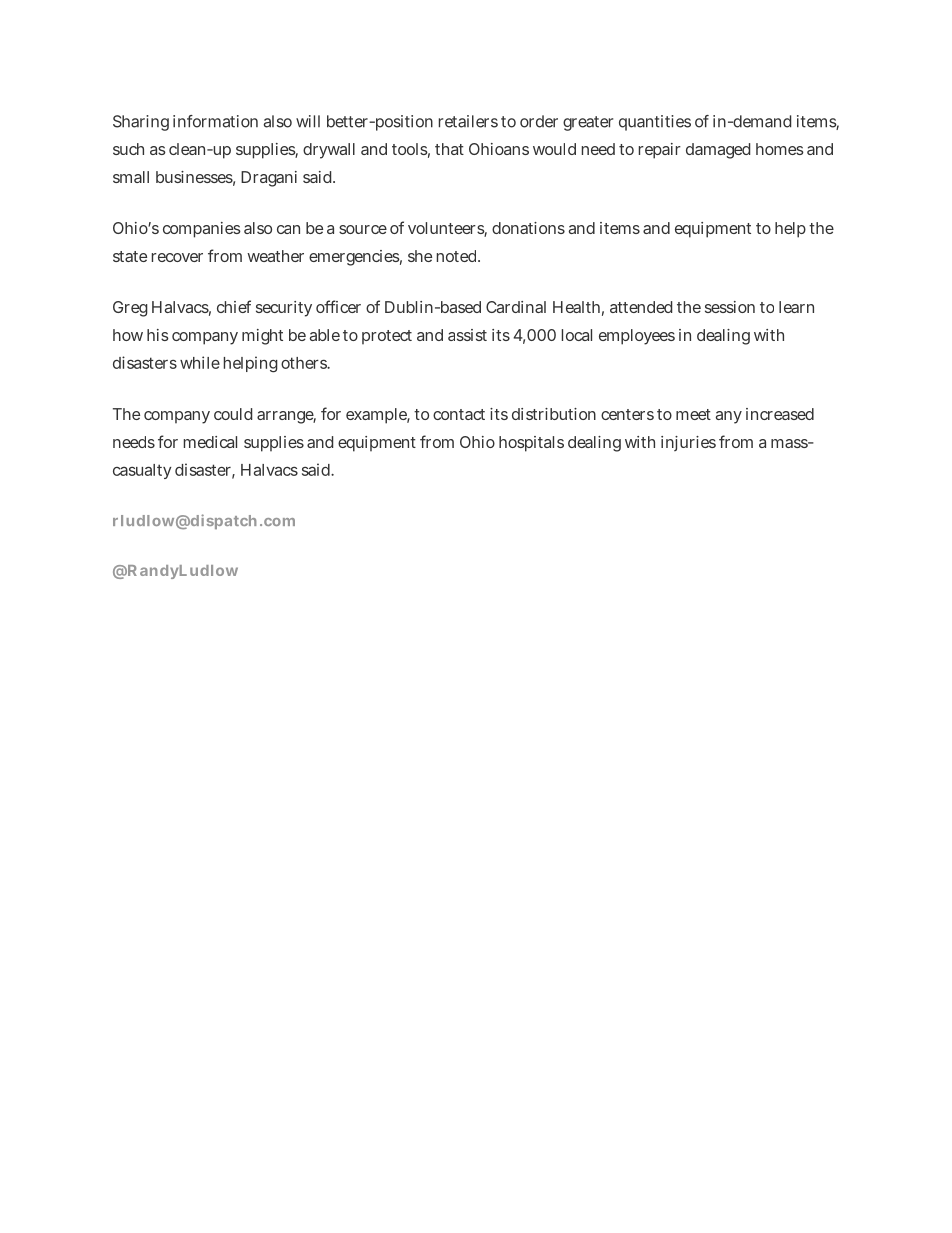  Describe the element at coordinates (528, 228) in the image. I see `donations` at that location.
